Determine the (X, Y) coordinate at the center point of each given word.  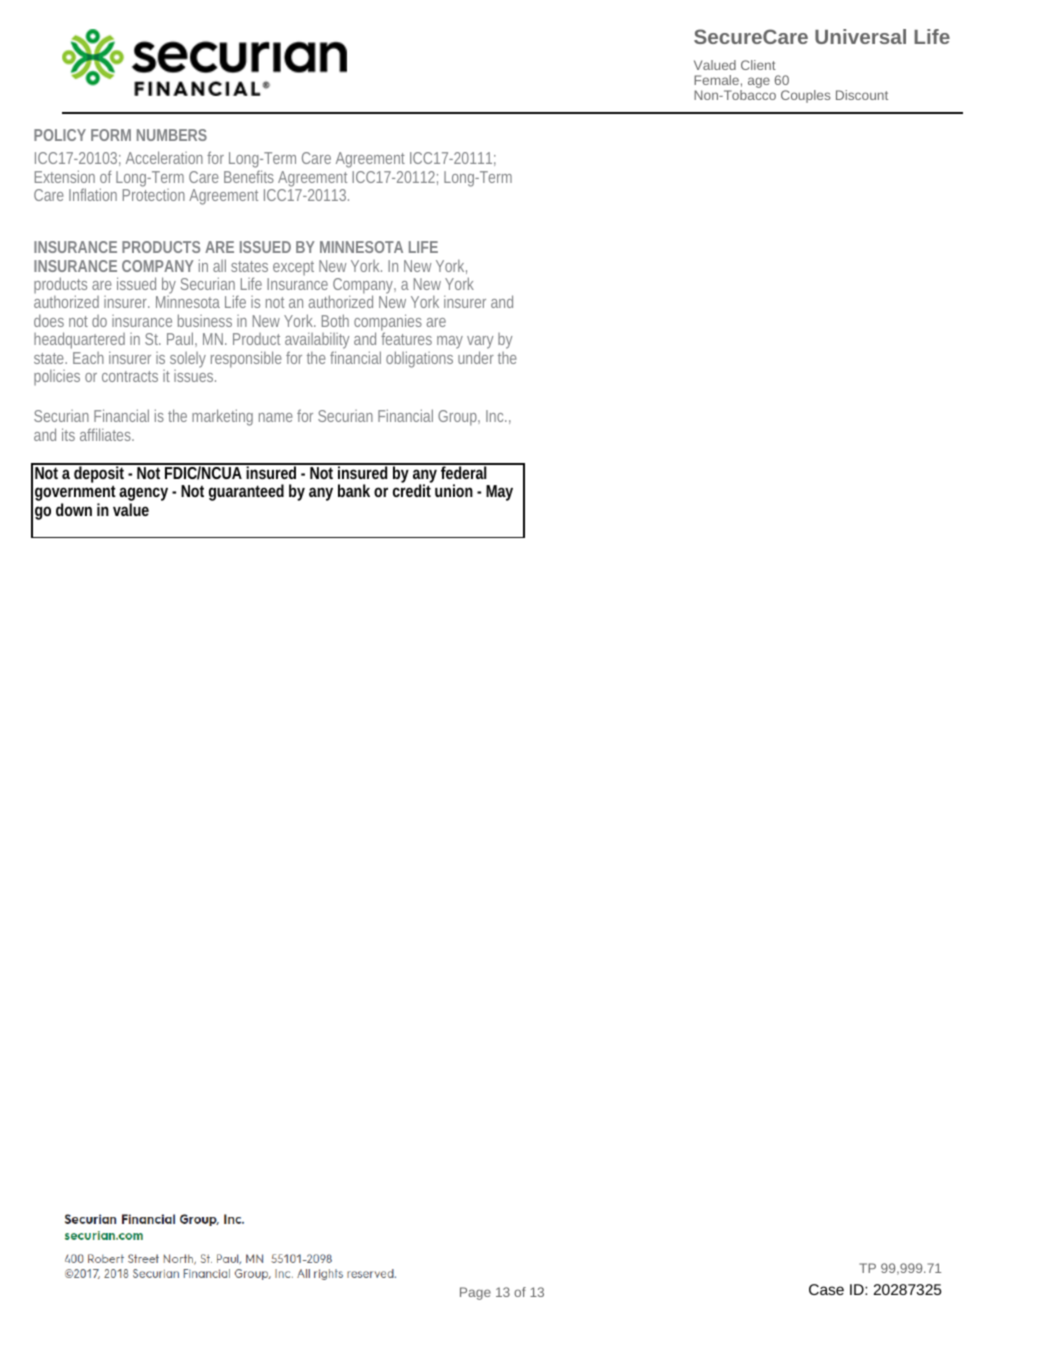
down (74, 509)
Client (758, 65)
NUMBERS (172, 135)
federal (464, 471)
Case (826, 1289)
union (454, 490)
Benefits (249, 176)
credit (412, 490)
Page (475, 1293)
